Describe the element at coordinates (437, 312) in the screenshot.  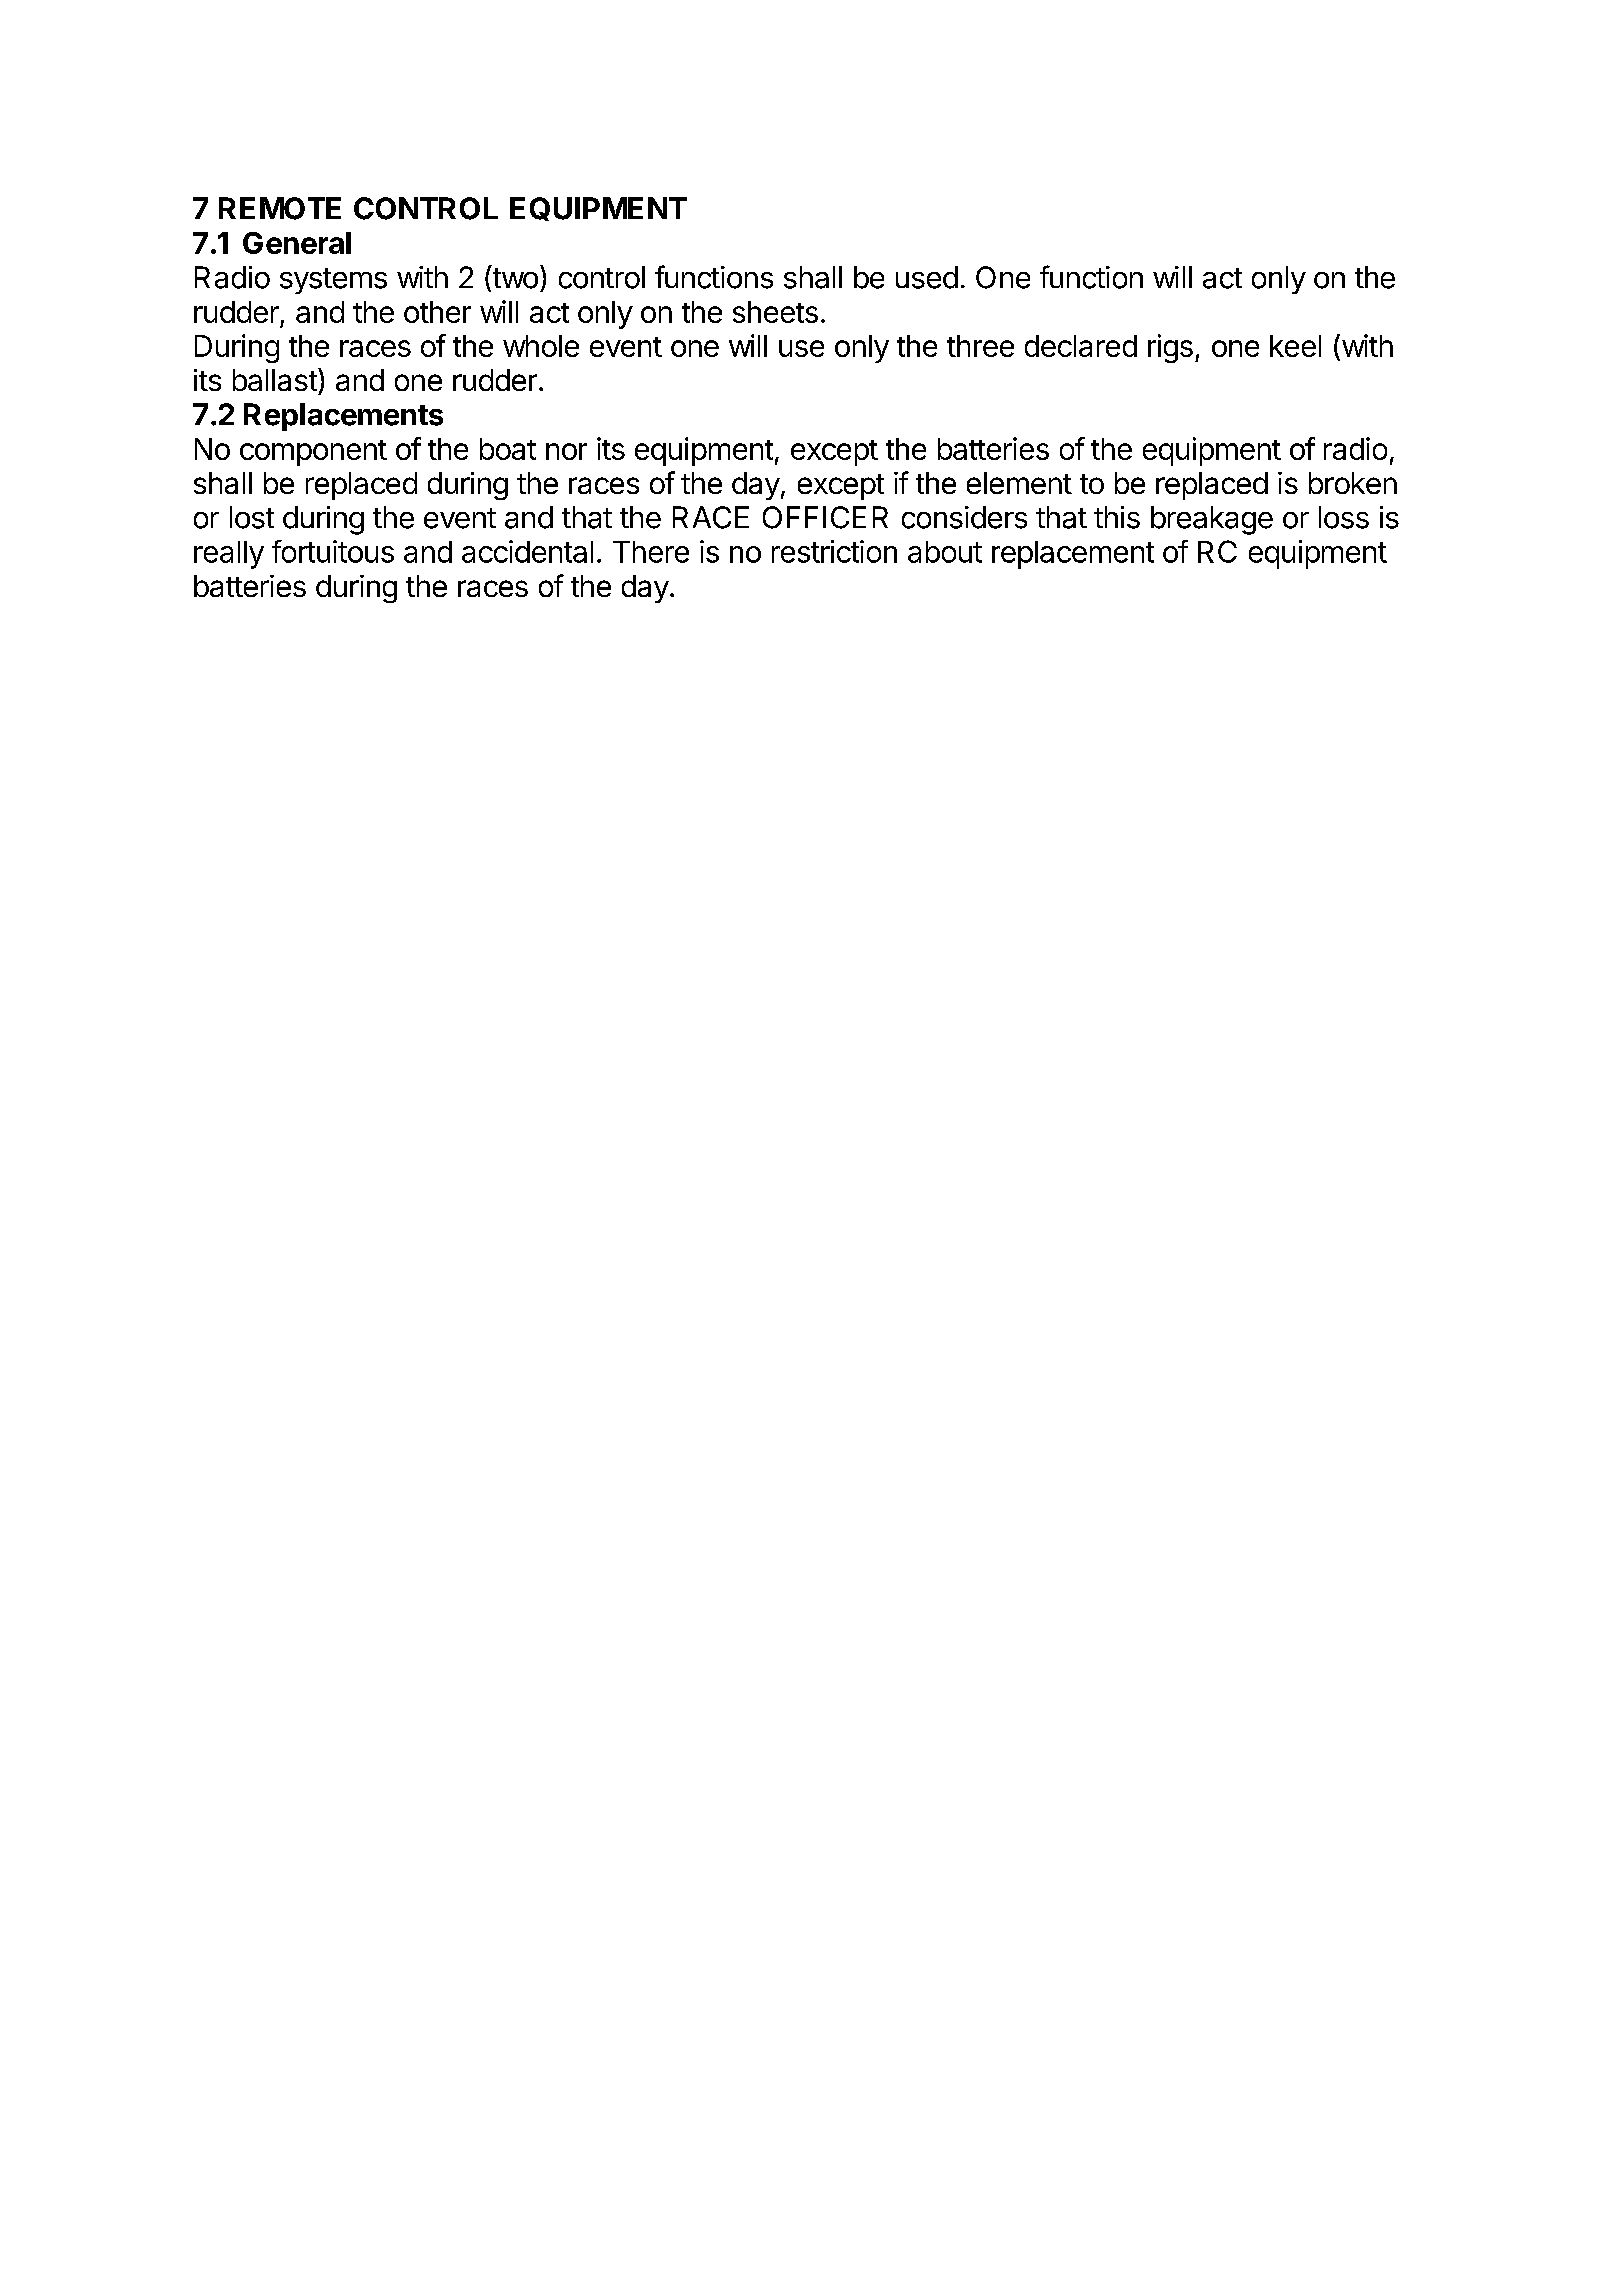
I see `other` at that location.
